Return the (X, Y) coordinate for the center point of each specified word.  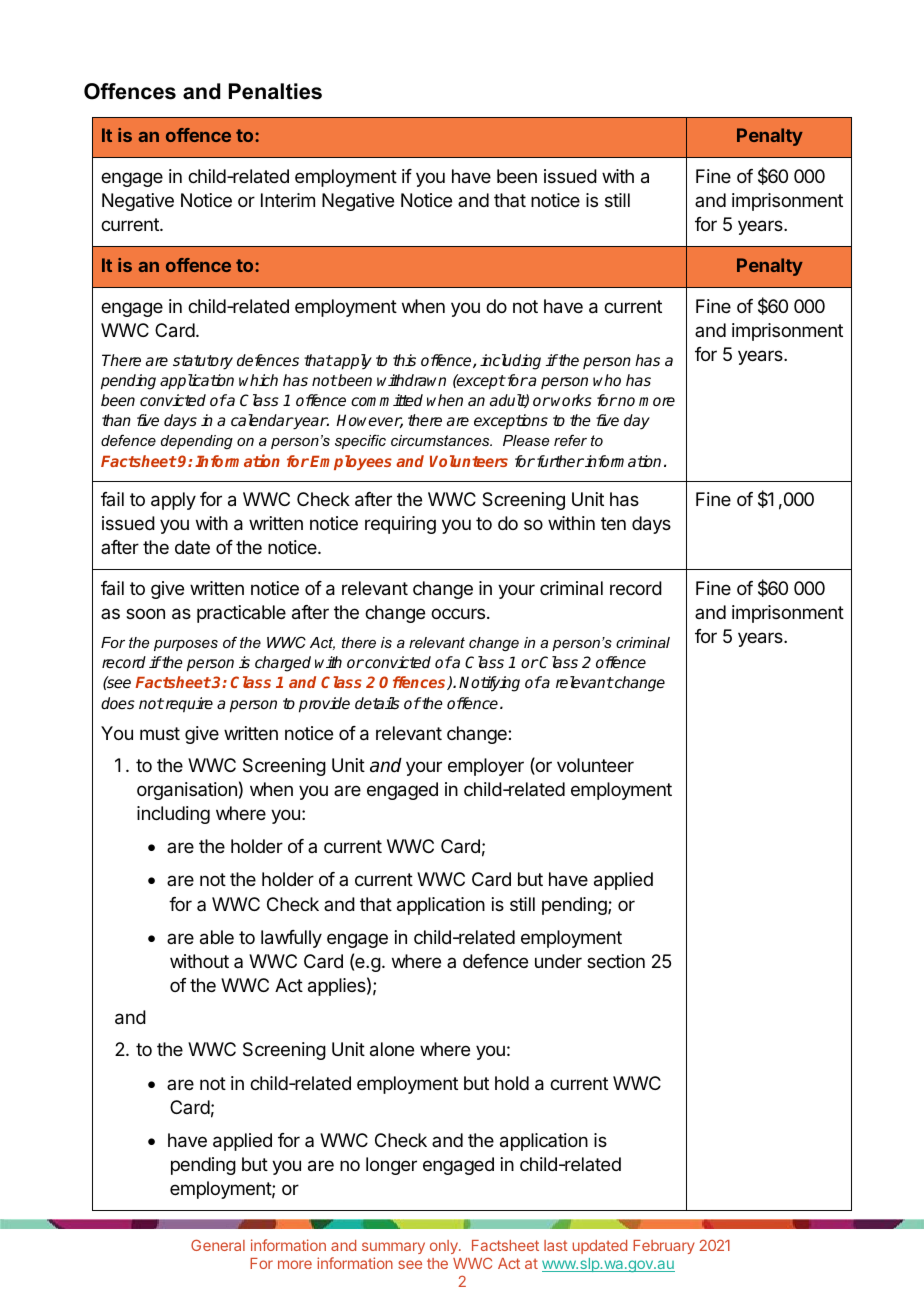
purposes (186, 645)
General (218, 1245)
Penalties (275, 91)
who (607, 380)
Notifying (489, 684)
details (377, 703)
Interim (288, 200)
